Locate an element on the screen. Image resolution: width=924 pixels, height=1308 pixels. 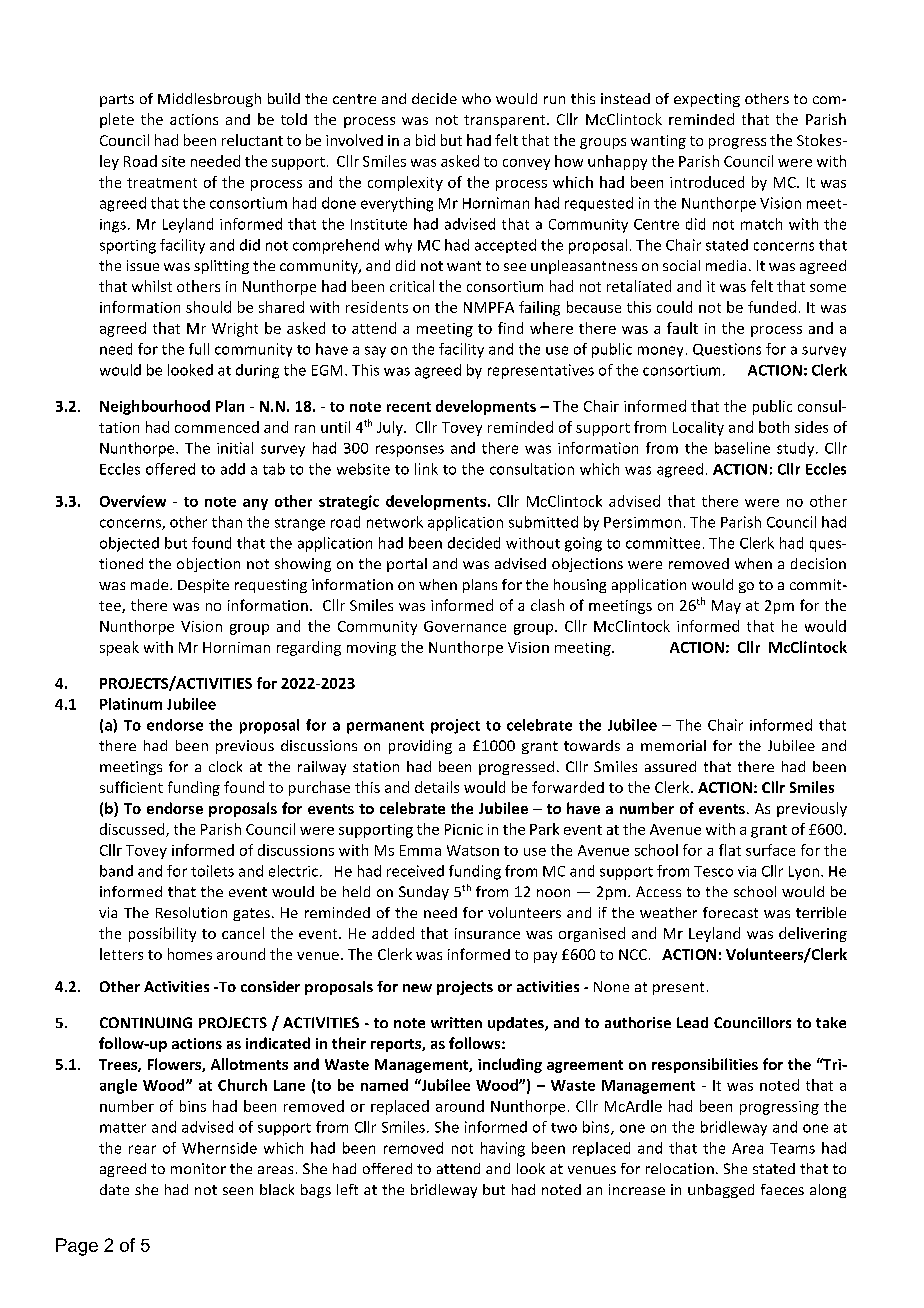
written is located at coordinates (456, 1022).
